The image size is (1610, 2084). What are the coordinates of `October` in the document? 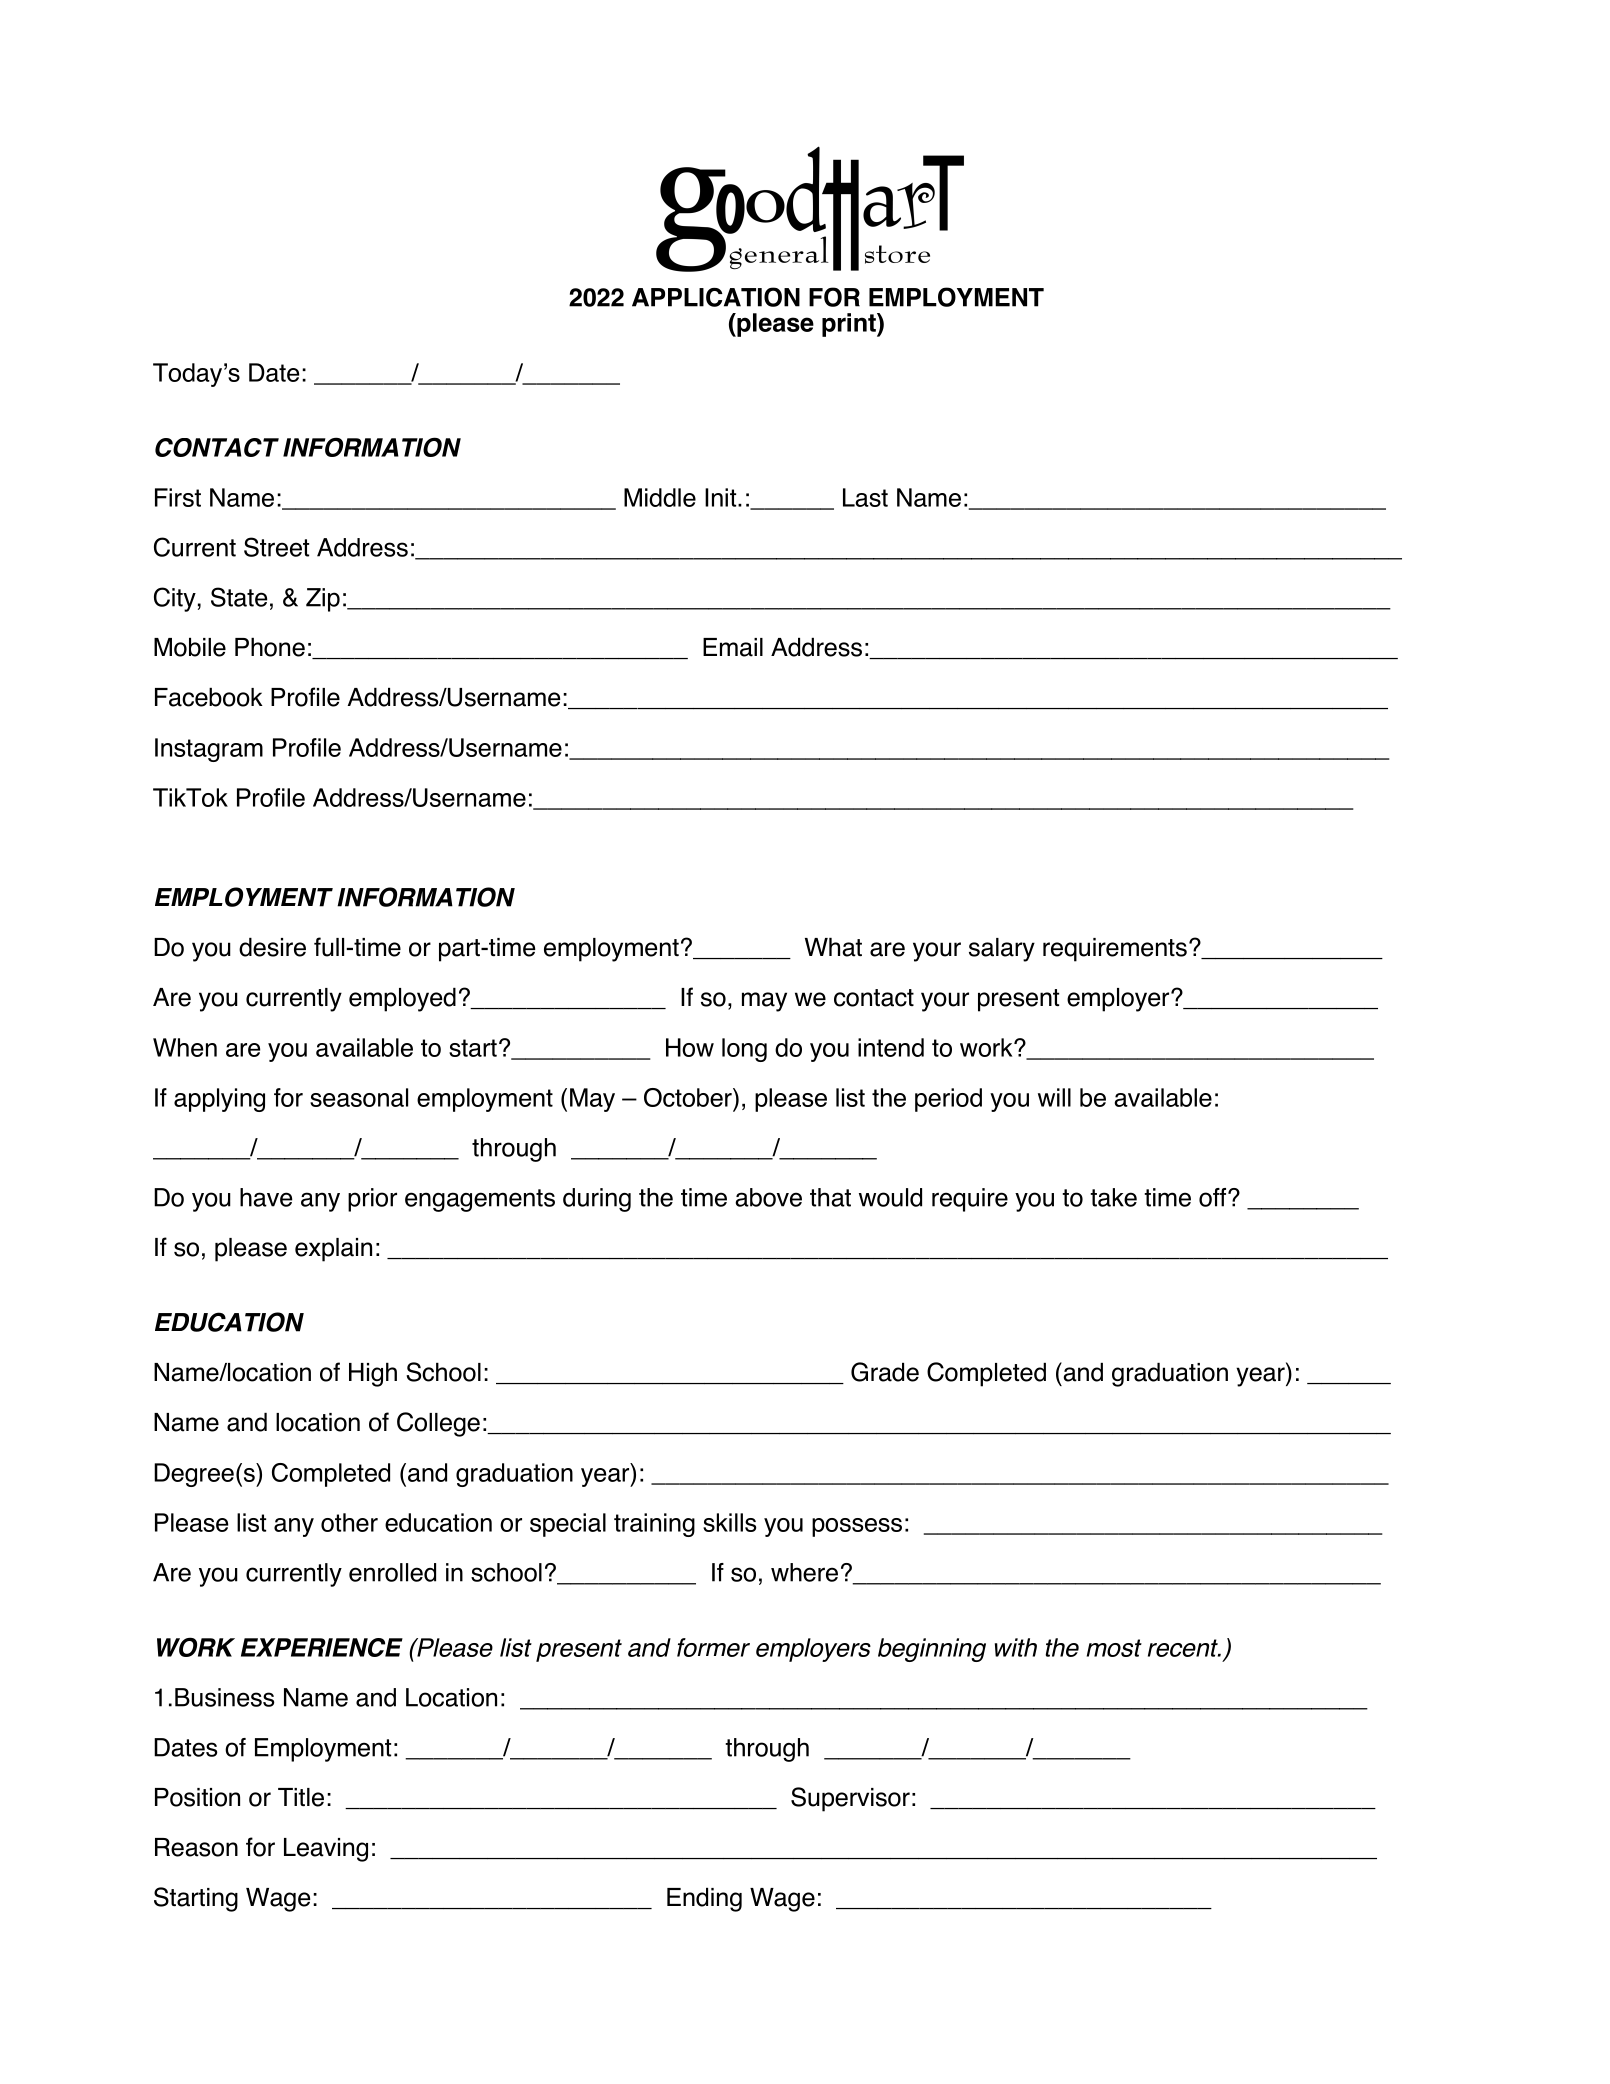 It's located at (689, 1097).
